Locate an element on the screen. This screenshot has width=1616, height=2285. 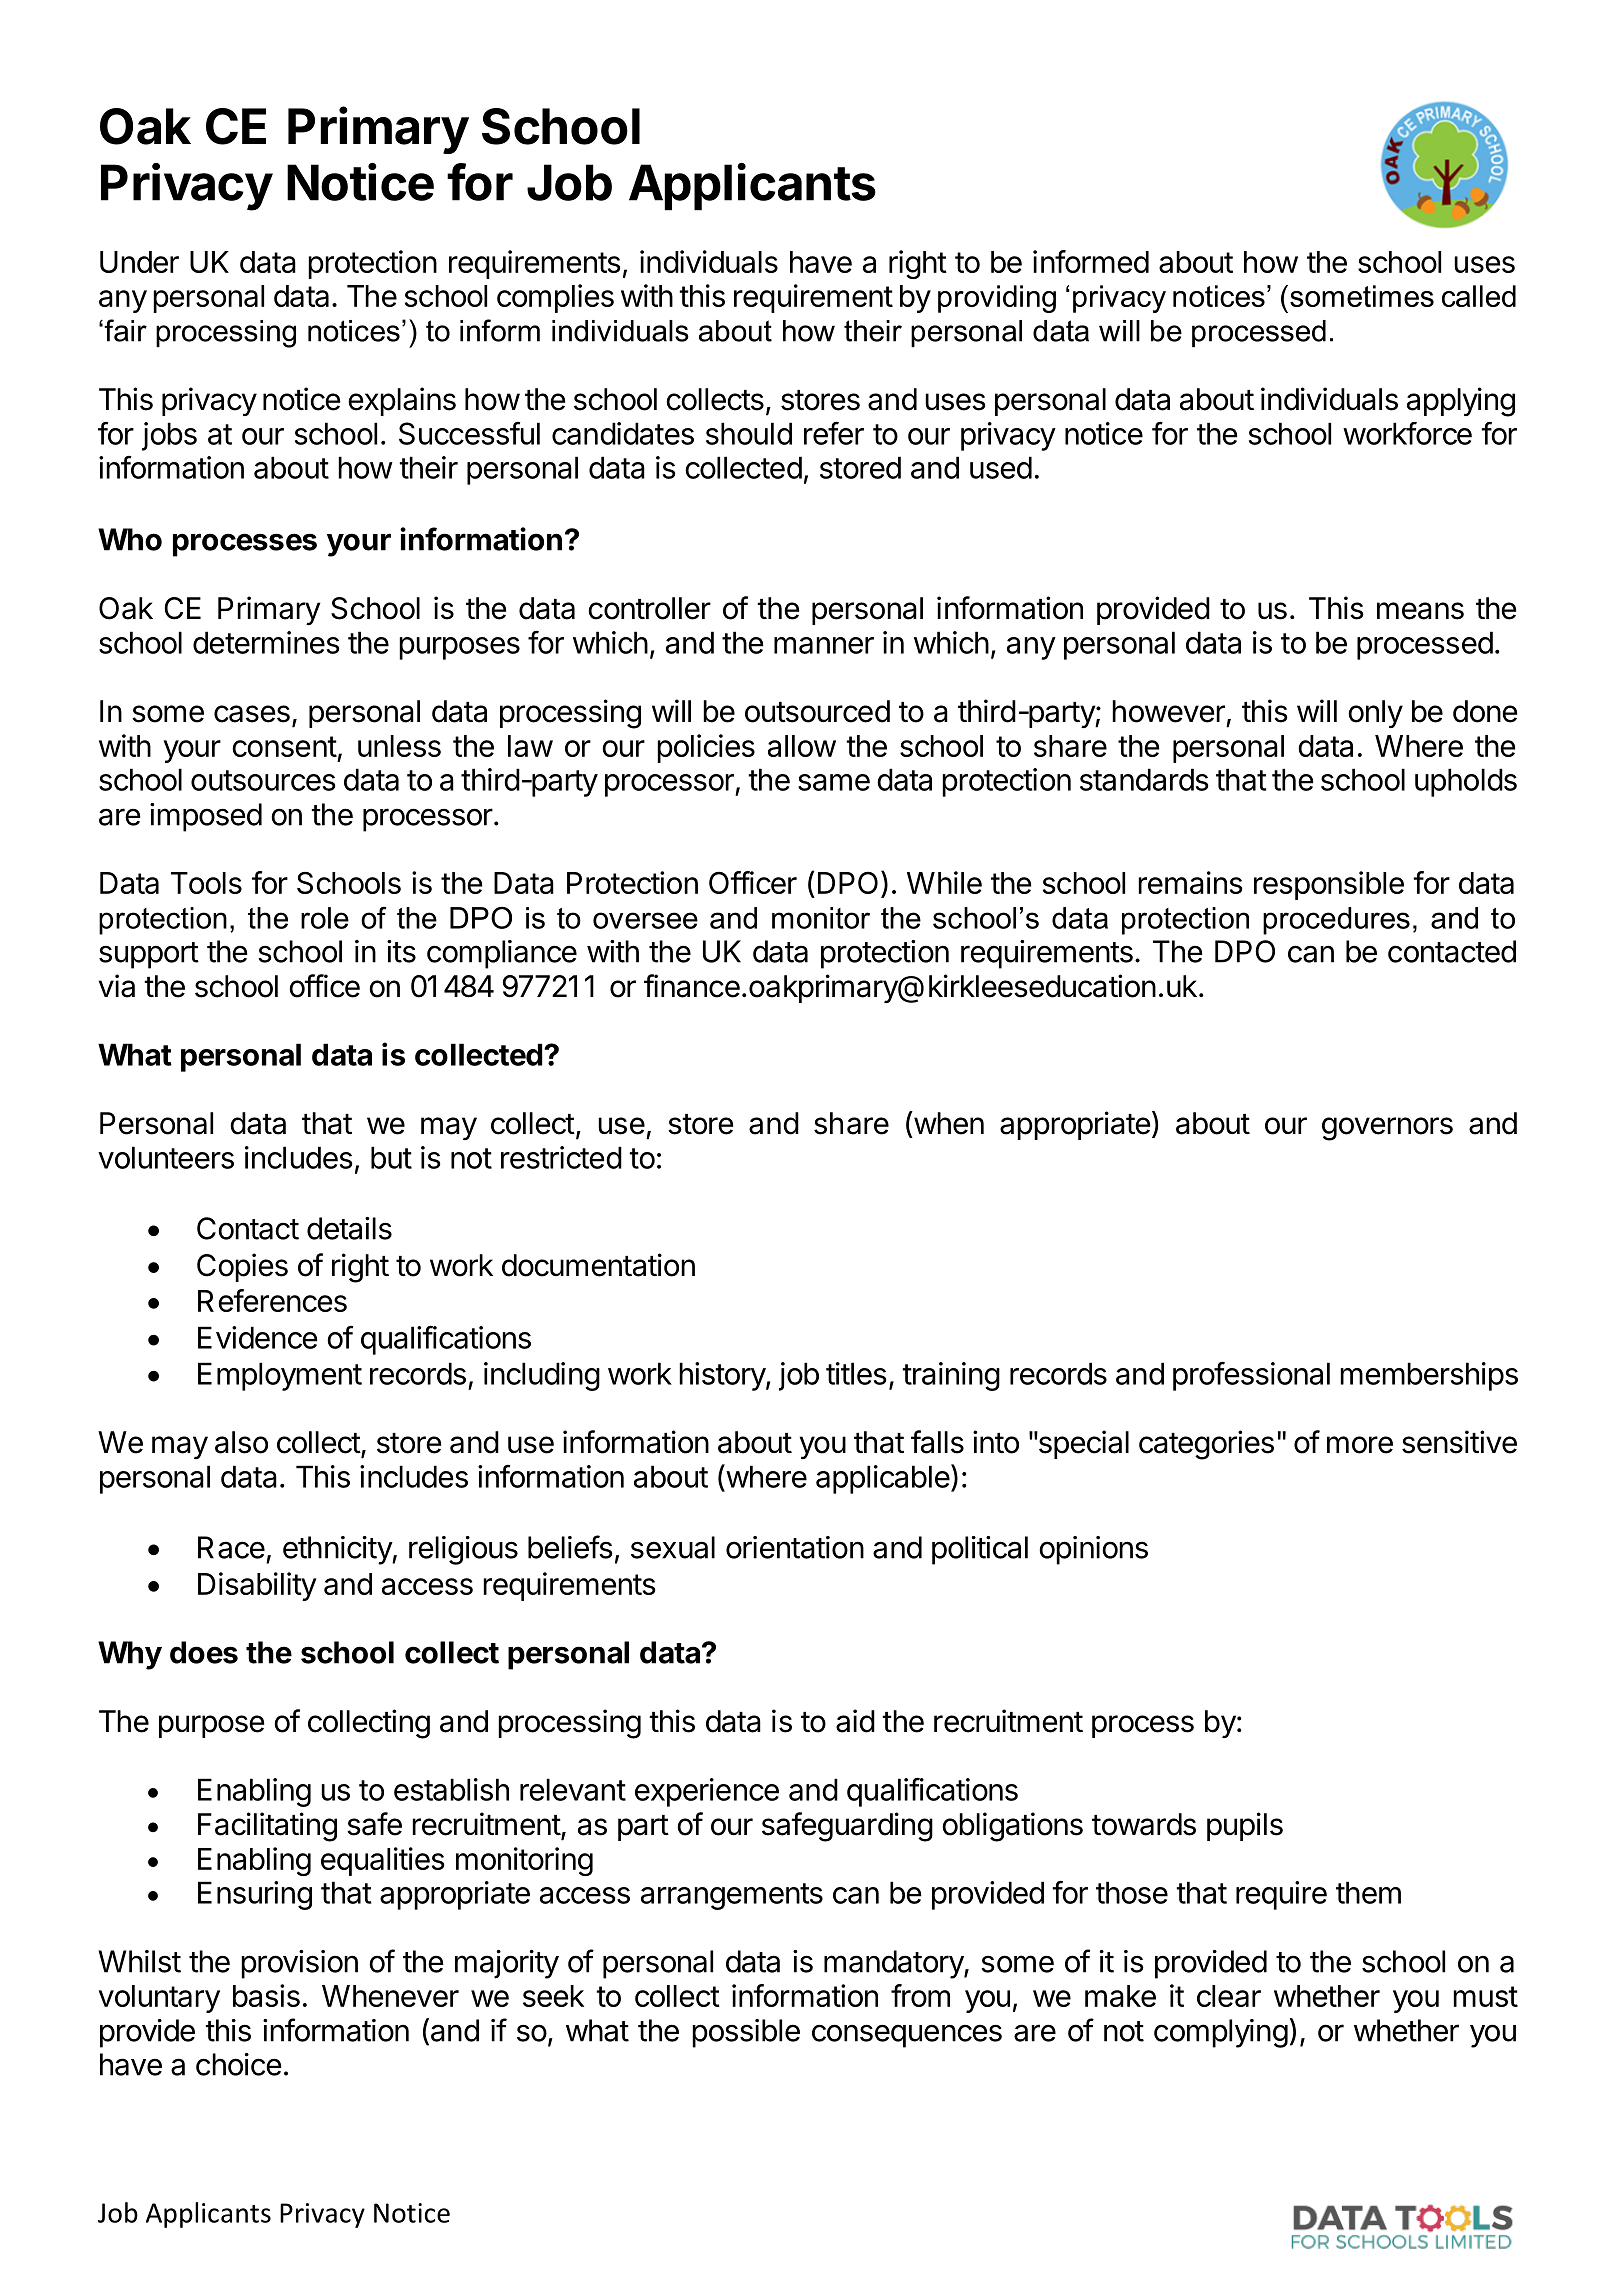
governors is located at coordinates (1387, 1129).
